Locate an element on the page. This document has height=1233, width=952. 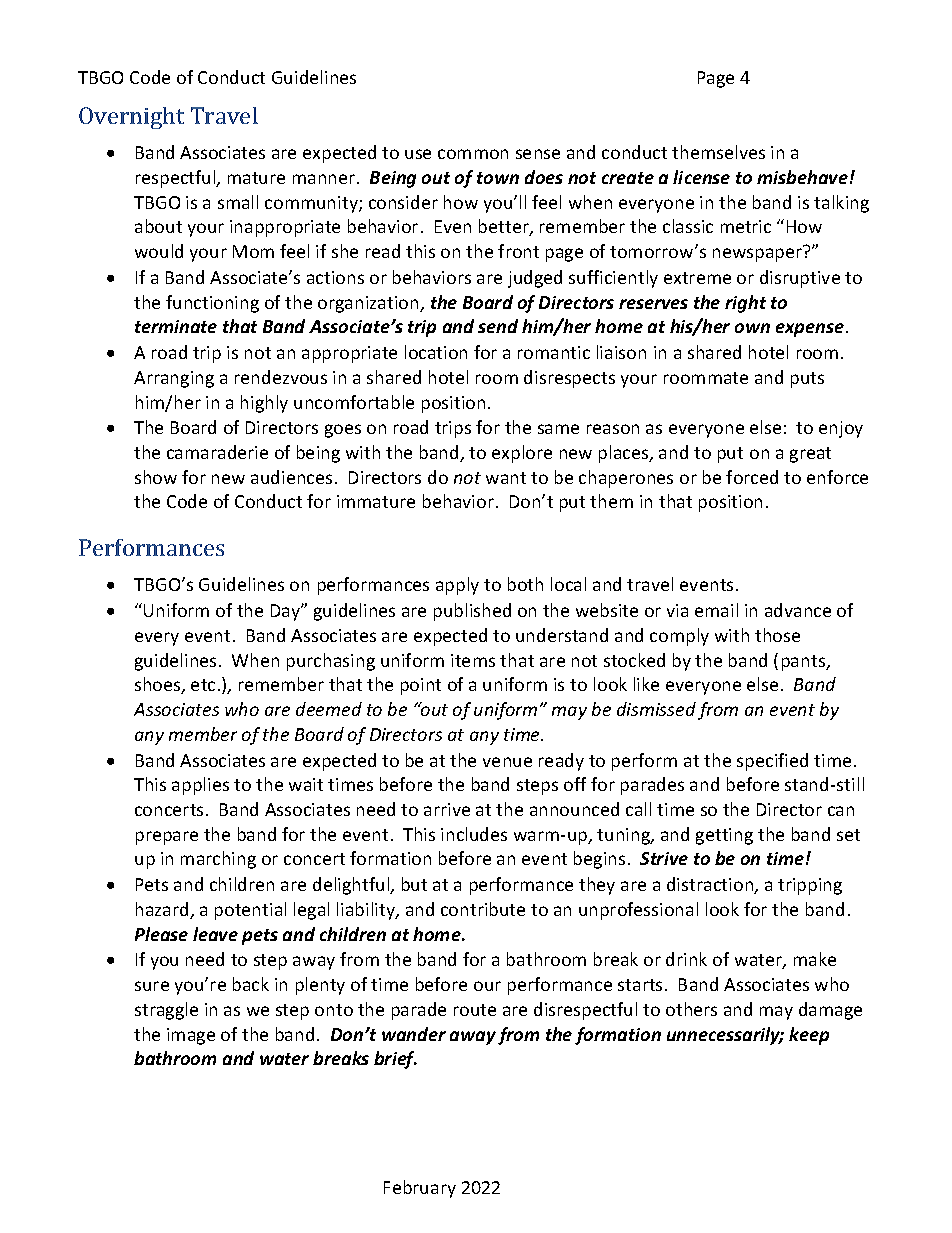
potential is located at coordinates (250, 911).
